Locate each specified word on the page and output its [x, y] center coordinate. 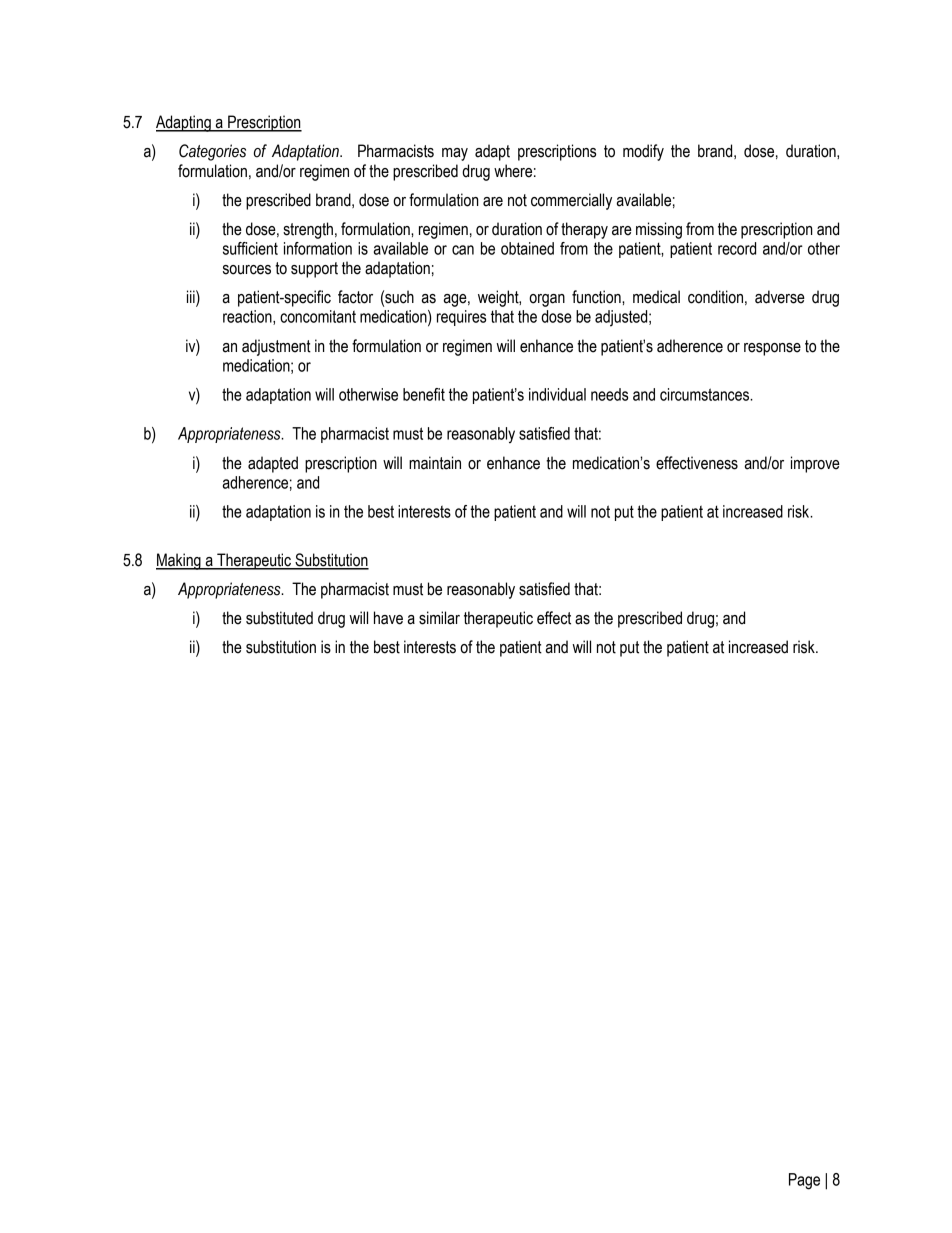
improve [815, 464]
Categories [212, 152]
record [737, 248]
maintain [435, 463]
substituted [279, 618]
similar [439, 618]
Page [804, 1181]
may [455, 154]
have [388, 618]
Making [179, 561]
